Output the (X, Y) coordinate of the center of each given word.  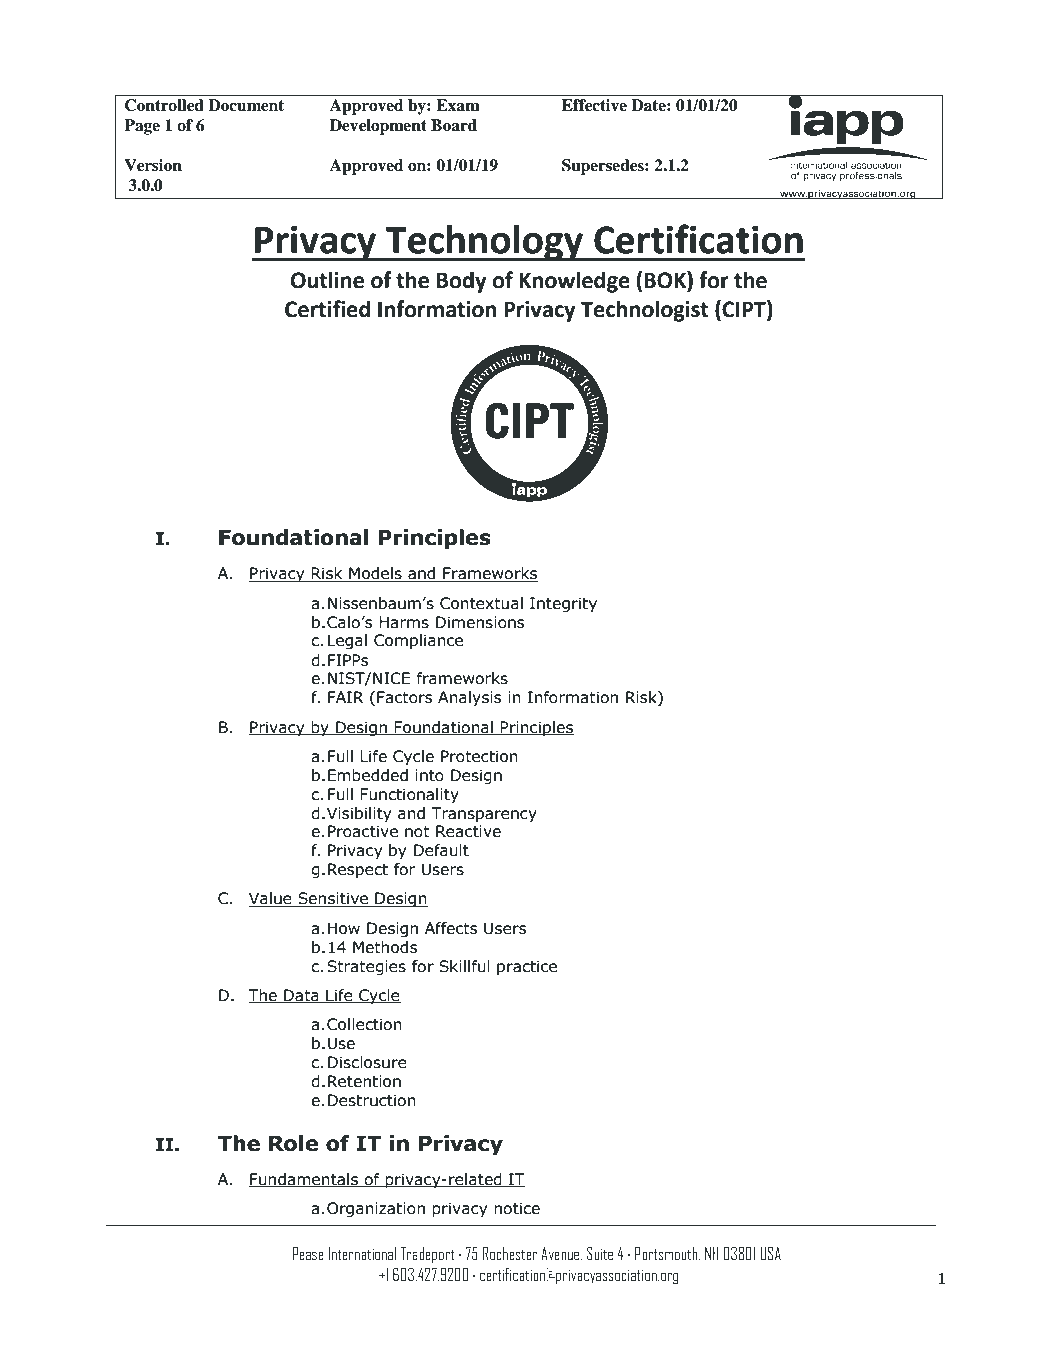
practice (527, 967)
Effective (594, 105)
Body (462, 282)
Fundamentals (305, 1180)
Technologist (644, 311)
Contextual (481, 603)
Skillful (464, 966)
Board (454, 125)
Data (301, 996)
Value (271, 899)
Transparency (484, 814)
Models (375, 574)
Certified (327, 309)
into (429, 775)
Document (246, 105)
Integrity (563, 604)
